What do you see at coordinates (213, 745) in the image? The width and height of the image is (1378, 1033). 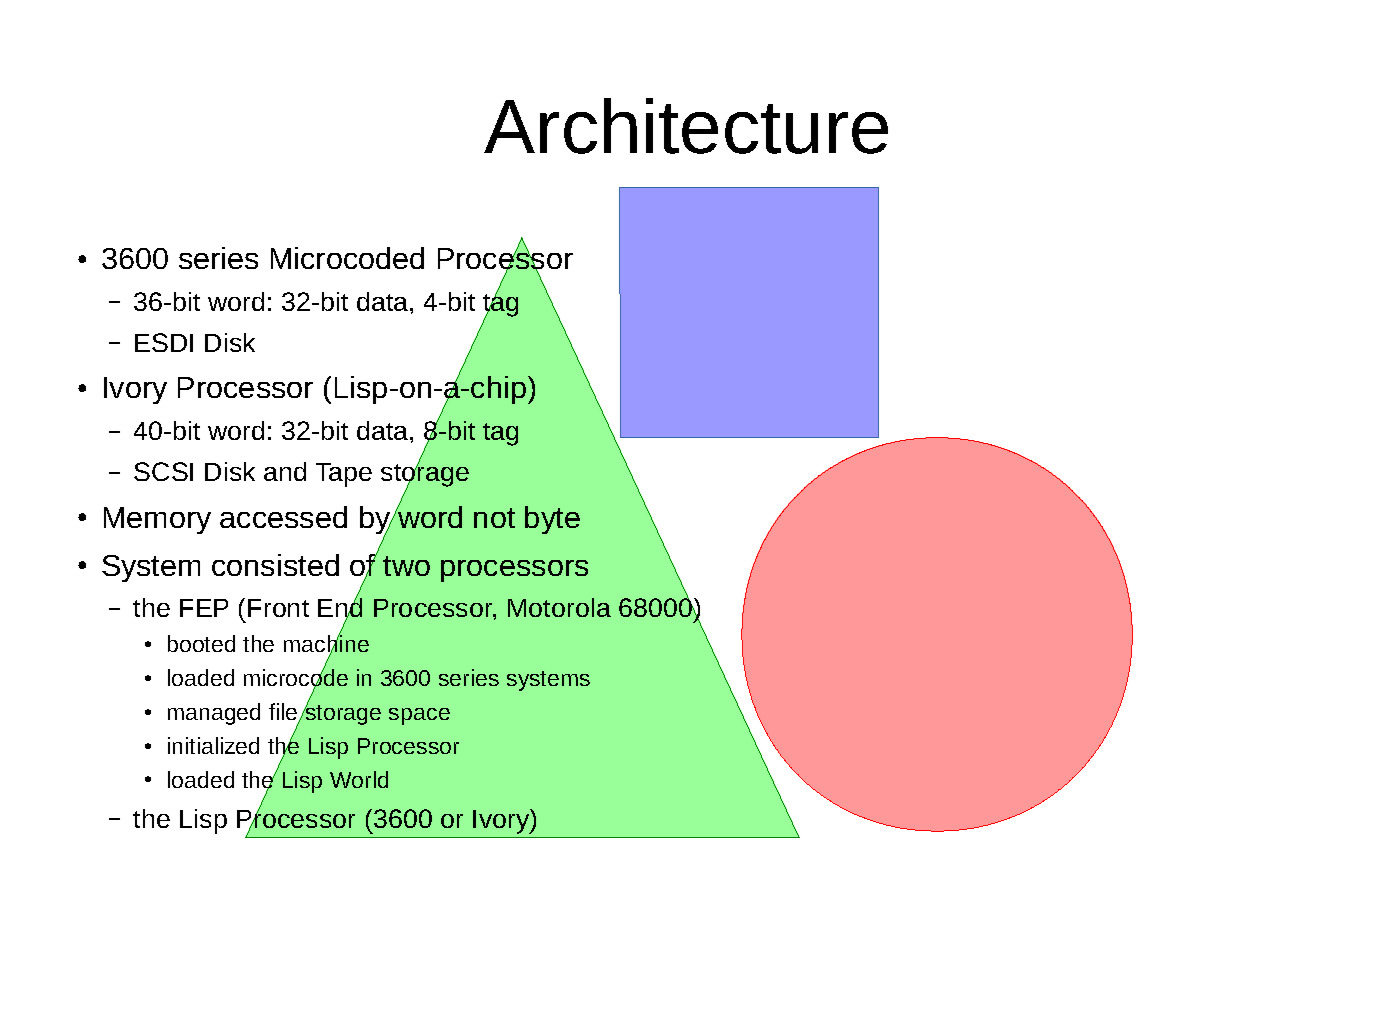 I see `initialized` at bounding box center [213, 745].
